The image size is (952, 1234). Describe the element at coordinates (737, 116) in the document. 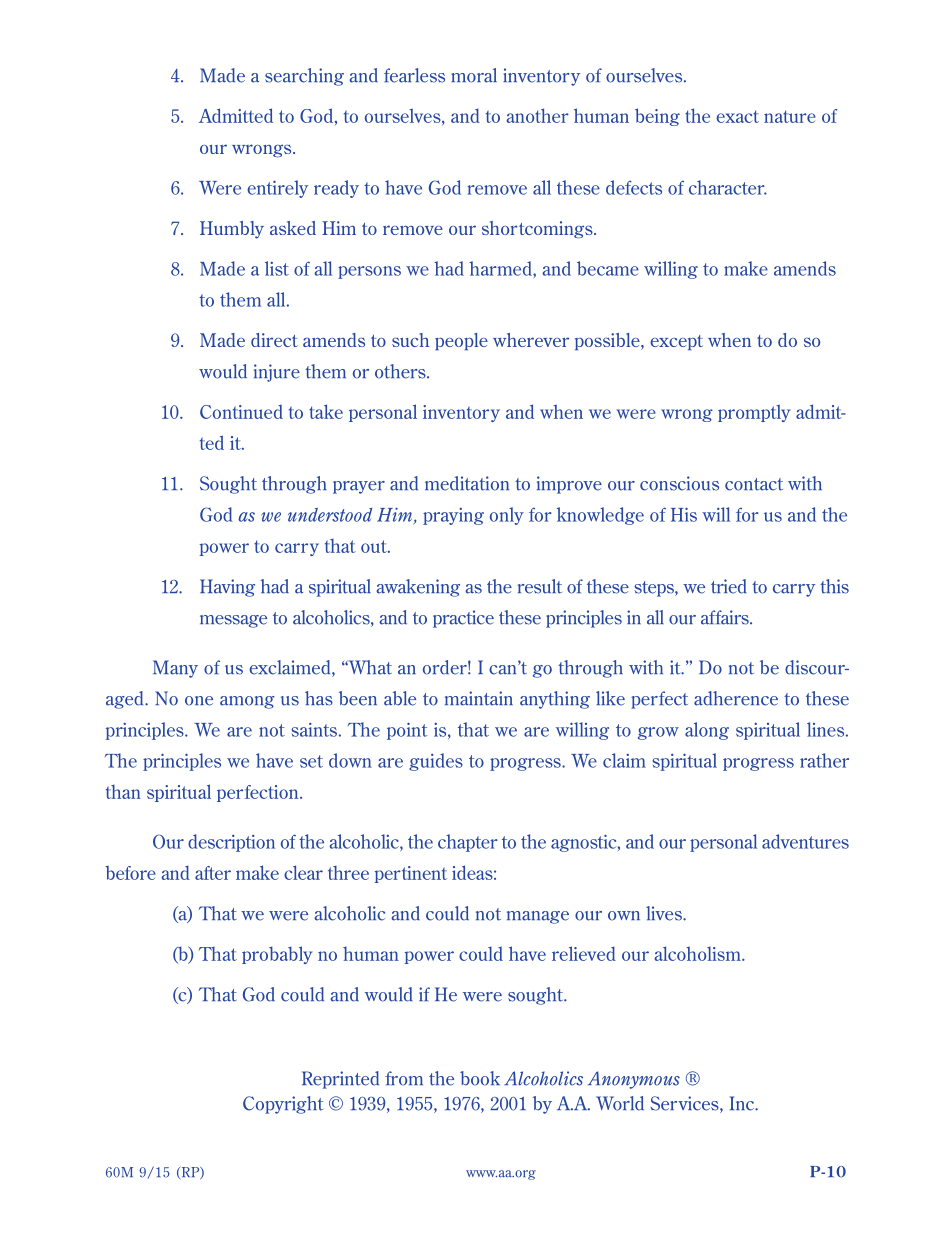

I see `exact` at that location.
